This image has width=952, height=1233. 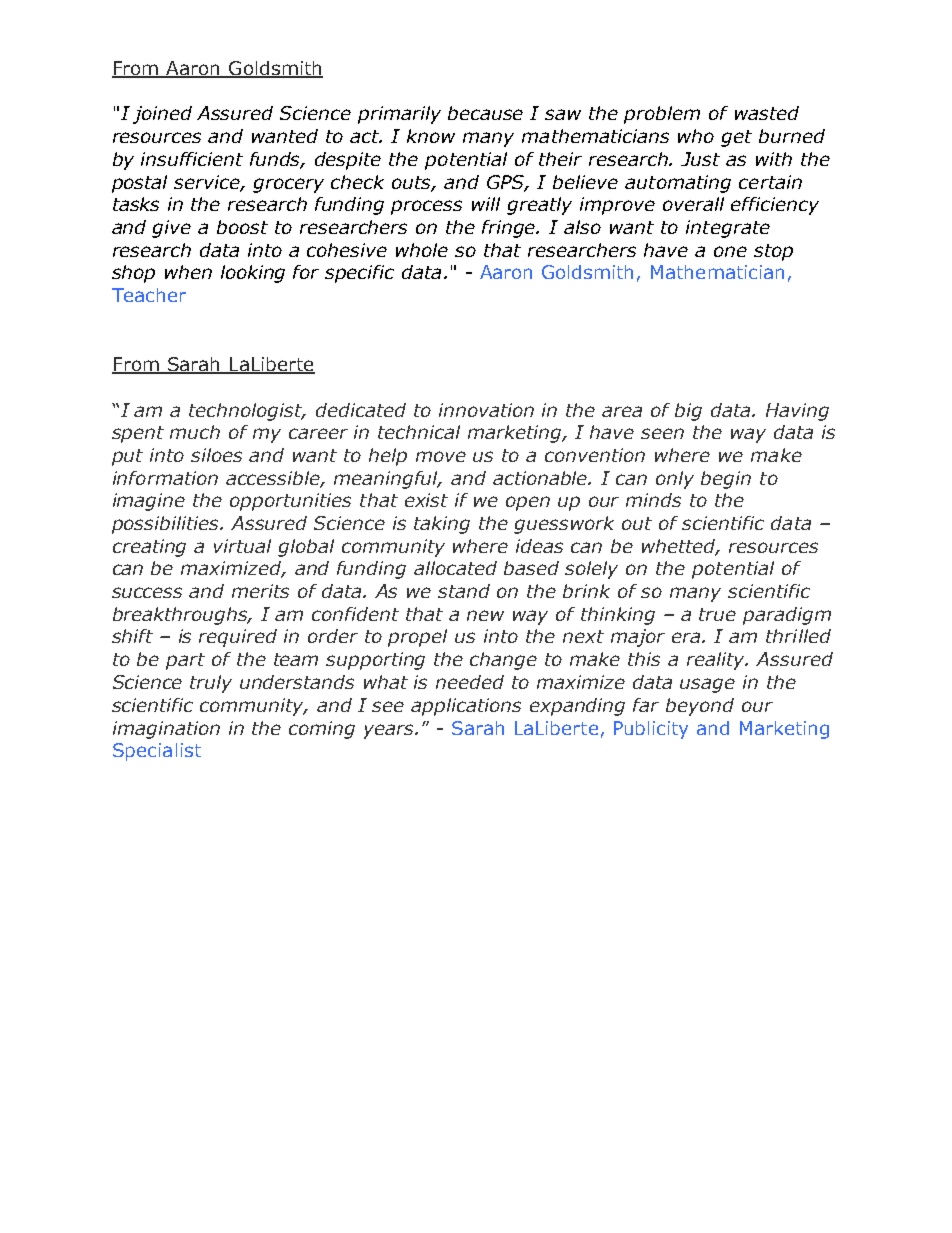 What do you see at coordinates (359, 274) in the image?
I see `specific` at bounding box center [359, 274].
